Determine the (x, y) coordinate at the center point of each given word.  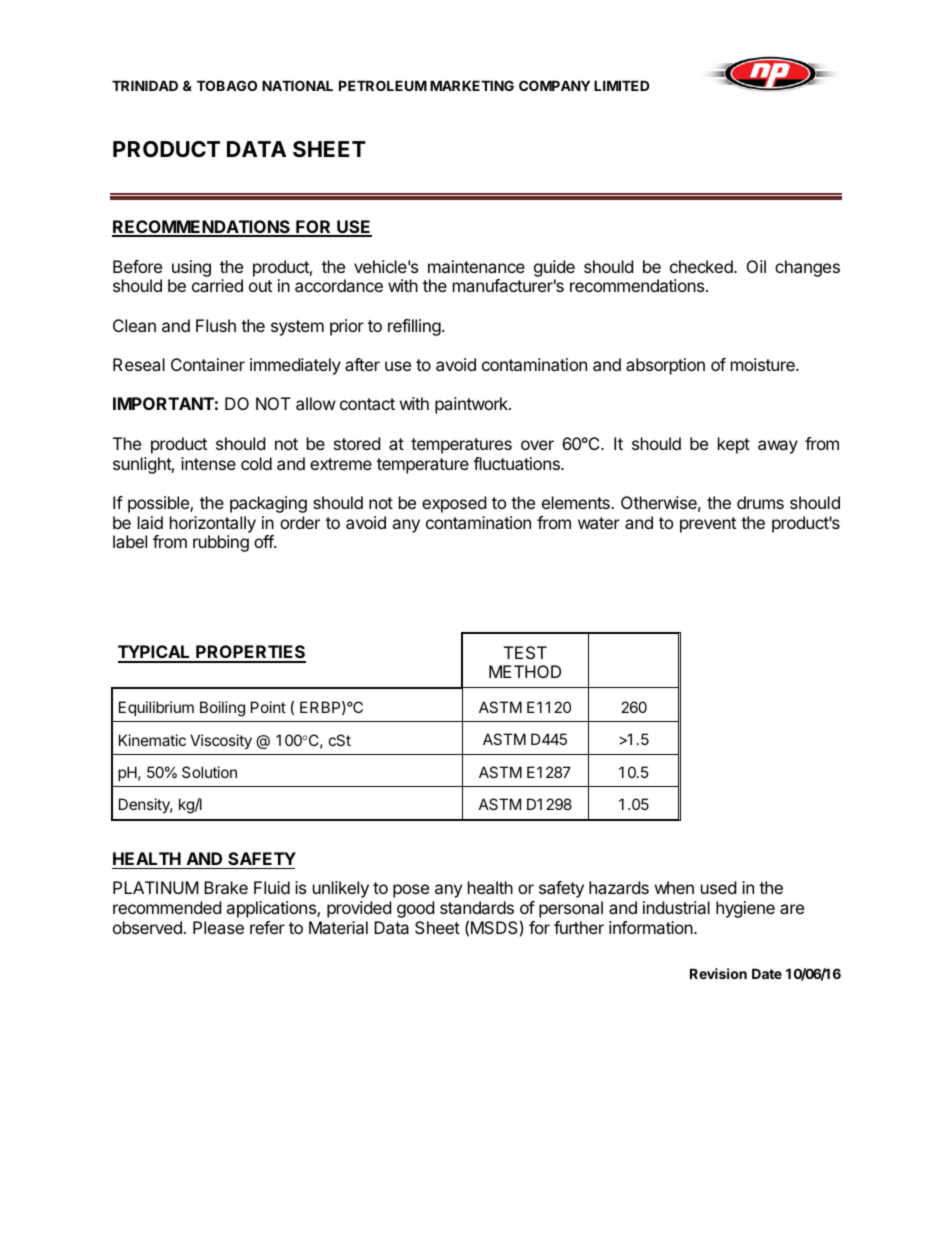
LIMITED (621, 85)
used (718, 887)
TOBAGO (227, 85)
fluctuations (517, 463)
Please (218, 927)
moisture (764, 364)
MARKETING (472, 85)
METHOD (525, 671)
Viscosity (221, 741)
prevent (708, 525)
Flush (216, 325)
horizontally (213, 524)
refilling (415, 327)
